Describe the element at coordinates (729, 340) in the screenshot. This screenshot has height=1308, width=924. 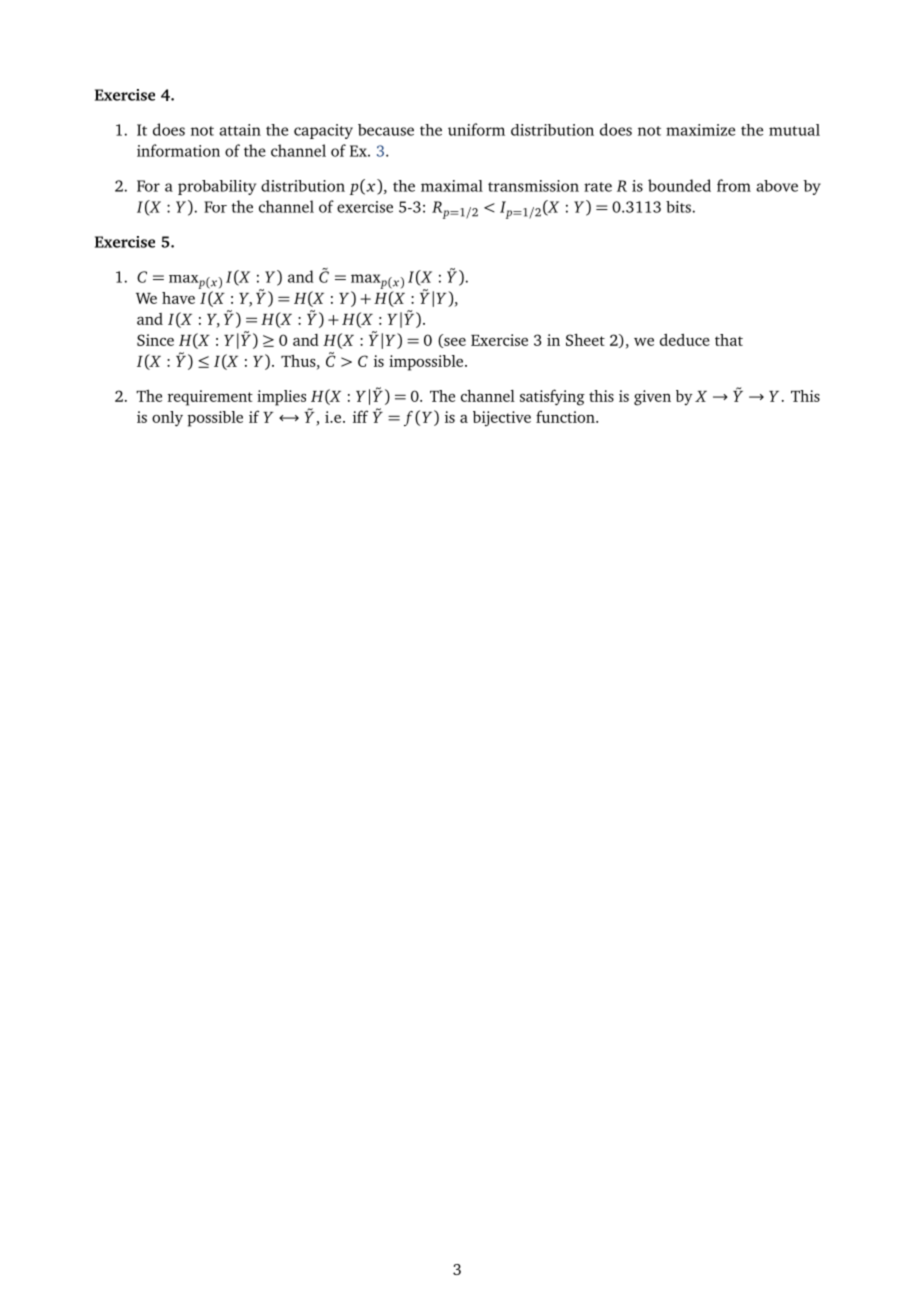
I see `that` at that location.
